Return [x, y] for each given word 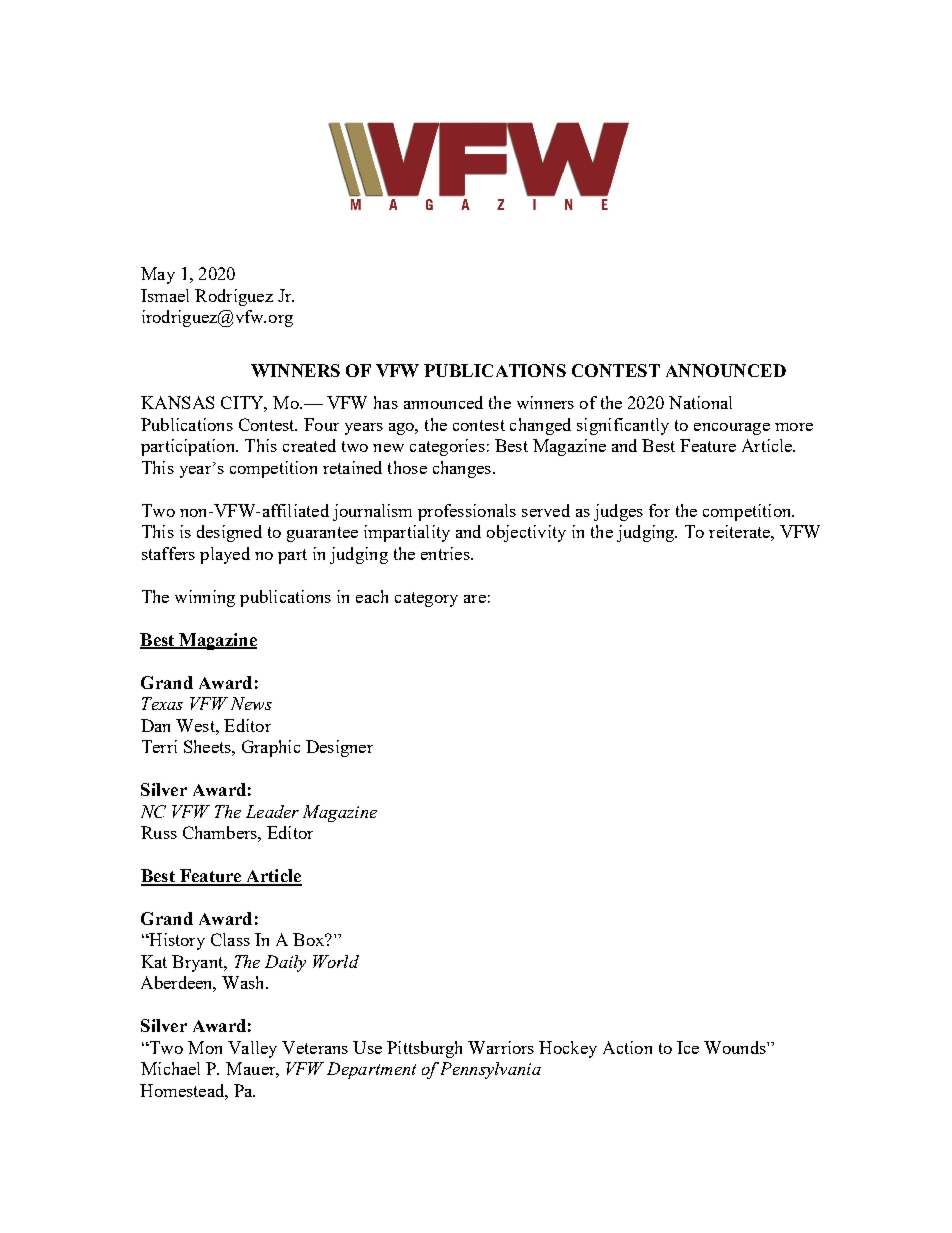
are [475, 599]
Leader [272, 811]
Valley [252, 1049]
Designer [339, 748]
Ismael [165, 295]
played [225, 555]
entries [446, 553]
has [386, 402]
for [659, 510]
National [700, 402]
